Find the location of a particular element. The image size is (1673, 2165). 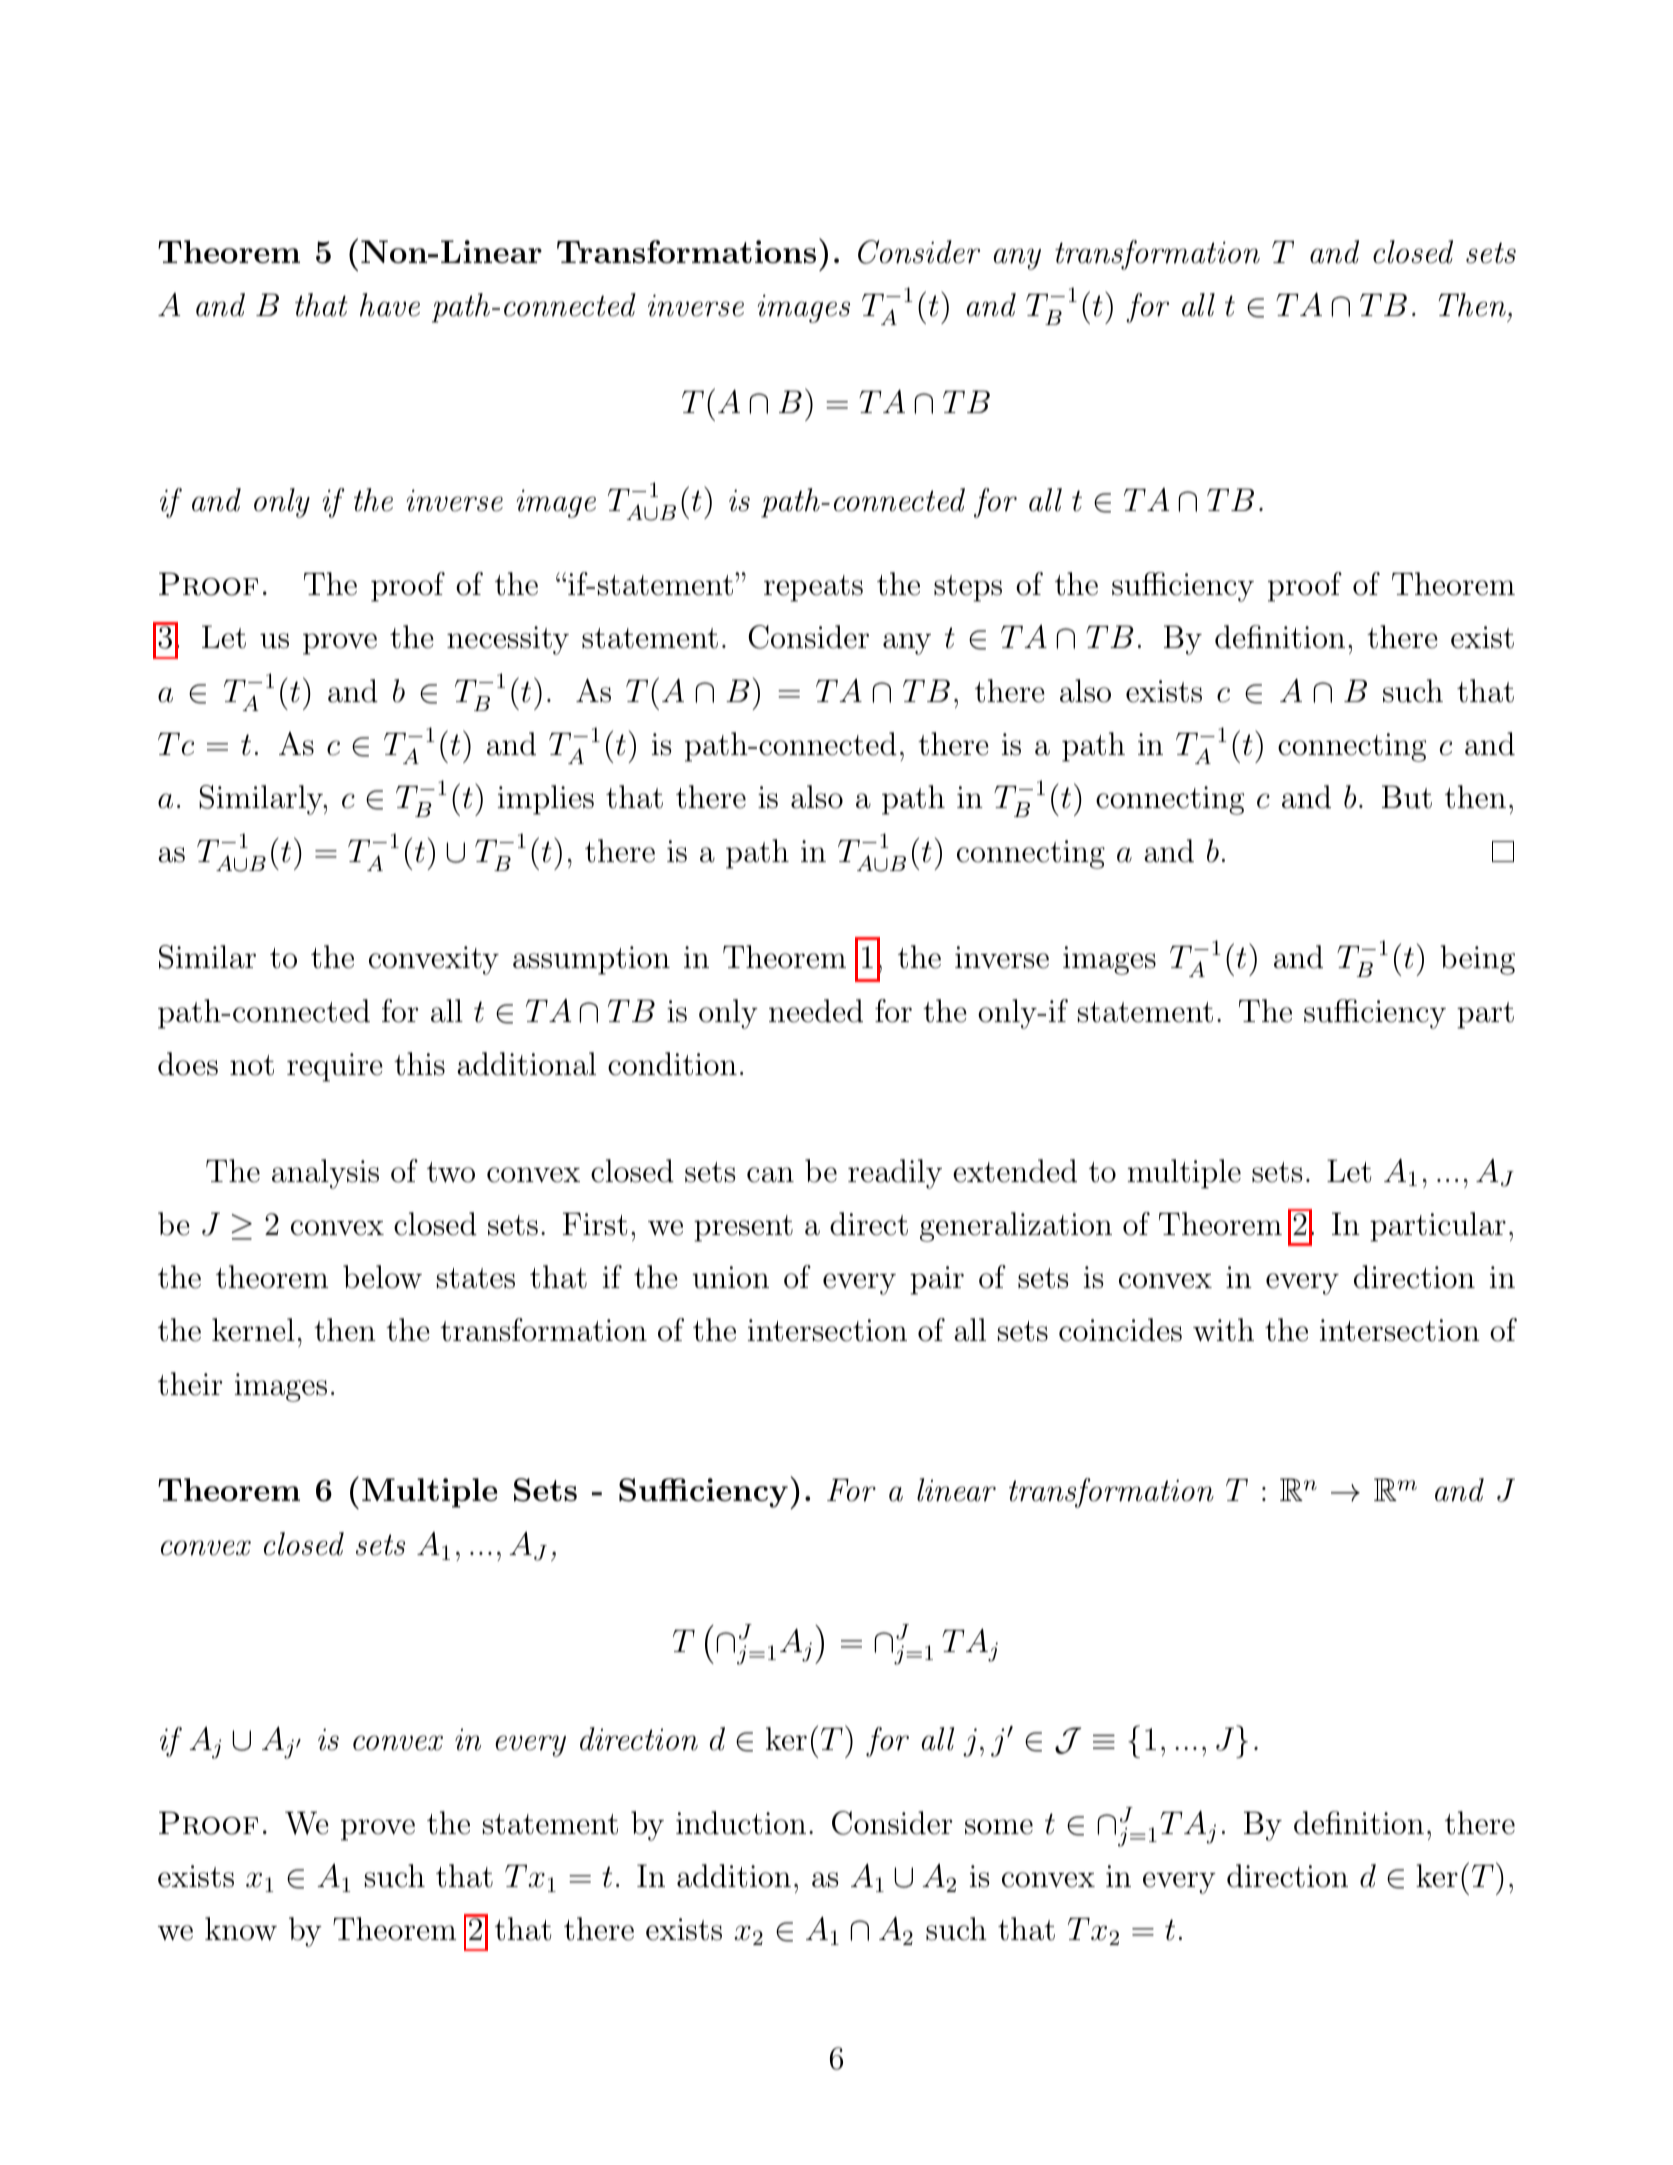

steps is located at coordinates (968, 588).
